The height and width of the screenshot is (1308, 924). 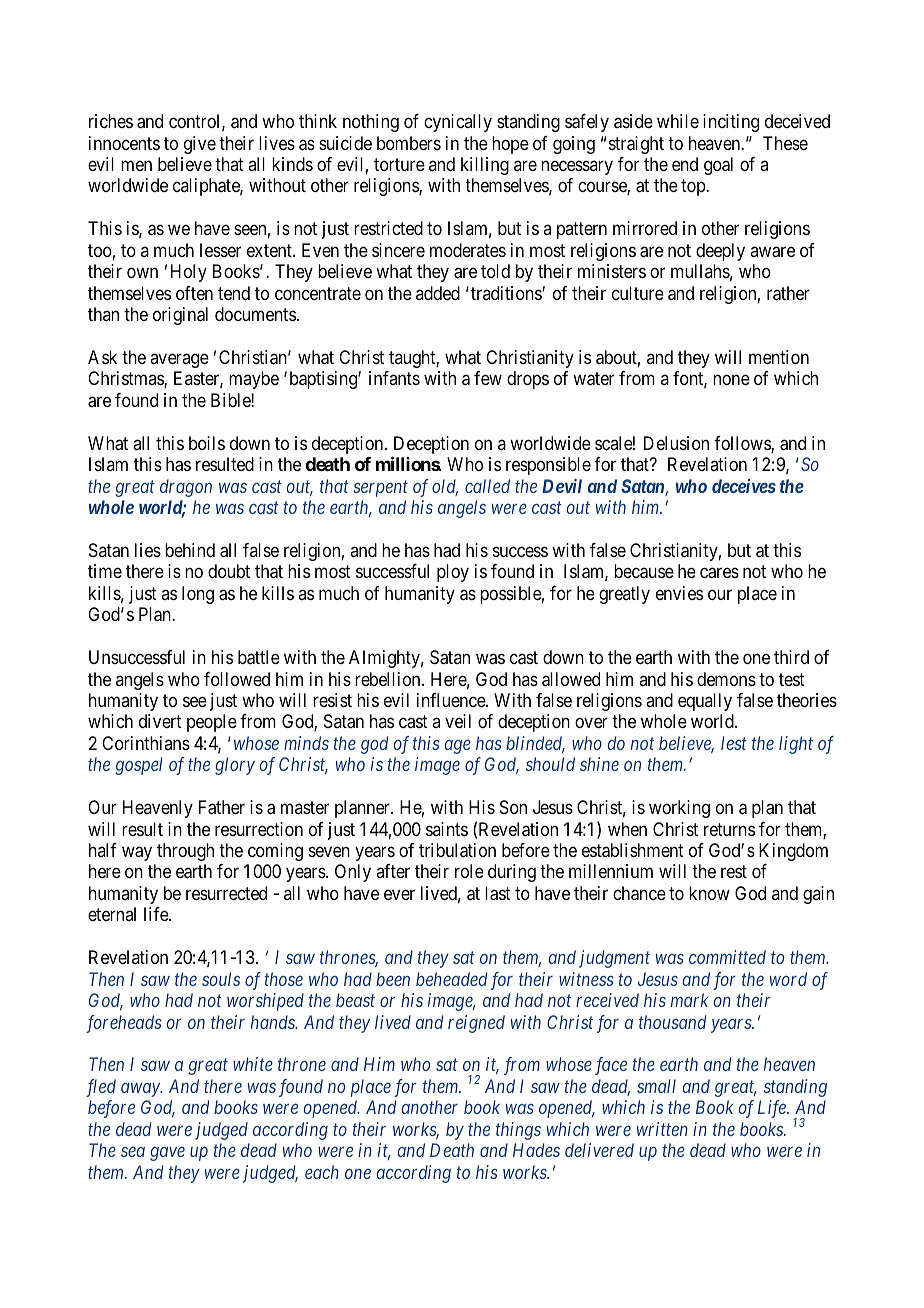 I want to click on goal, so click(x=718, y=166).
